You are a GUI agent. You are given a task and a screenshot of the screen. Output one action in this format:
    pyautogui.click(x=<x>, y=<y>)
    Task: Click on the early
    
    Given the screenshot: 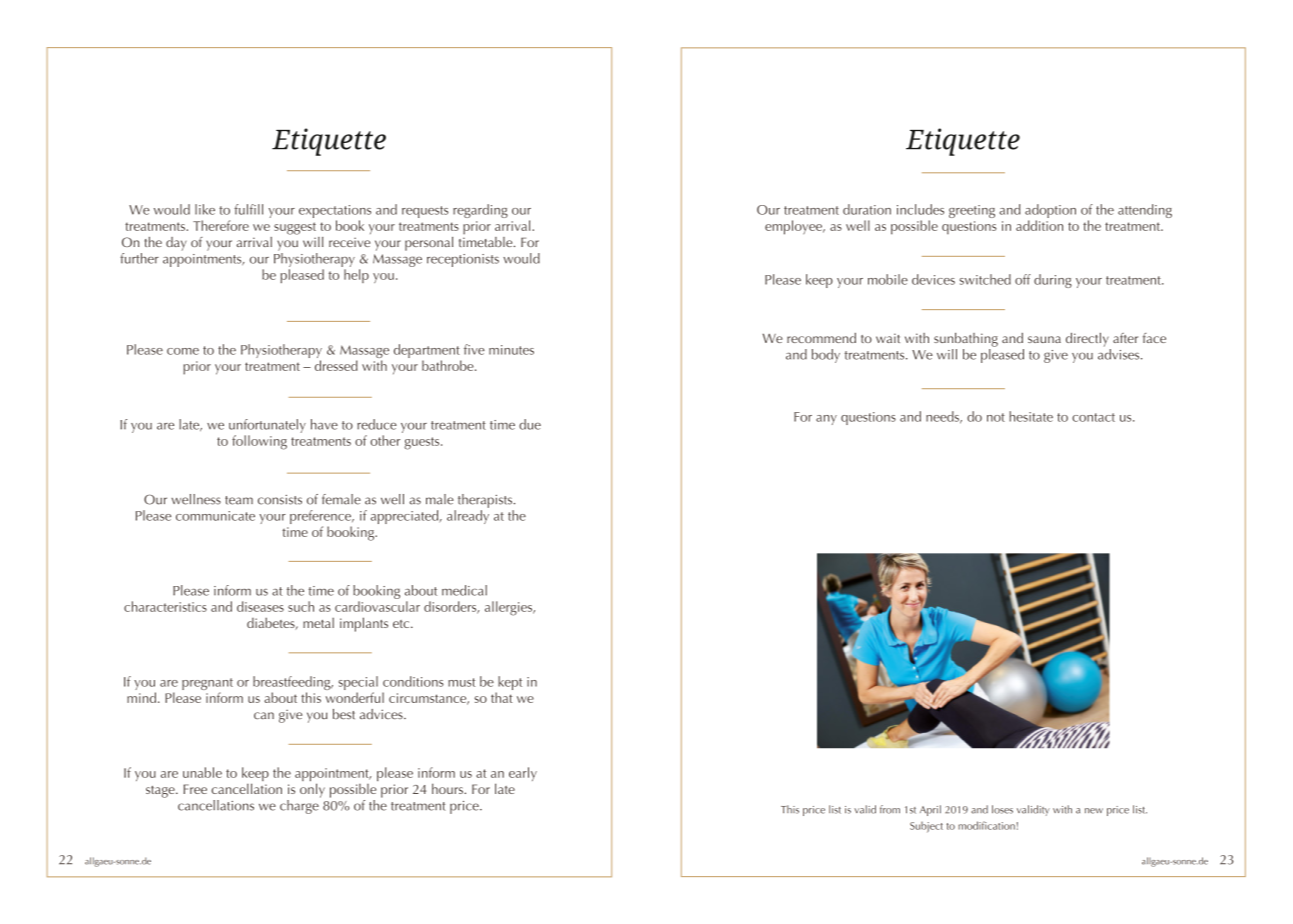 What is the action you would take?
    pyautogui.click(x=523, y=774)
